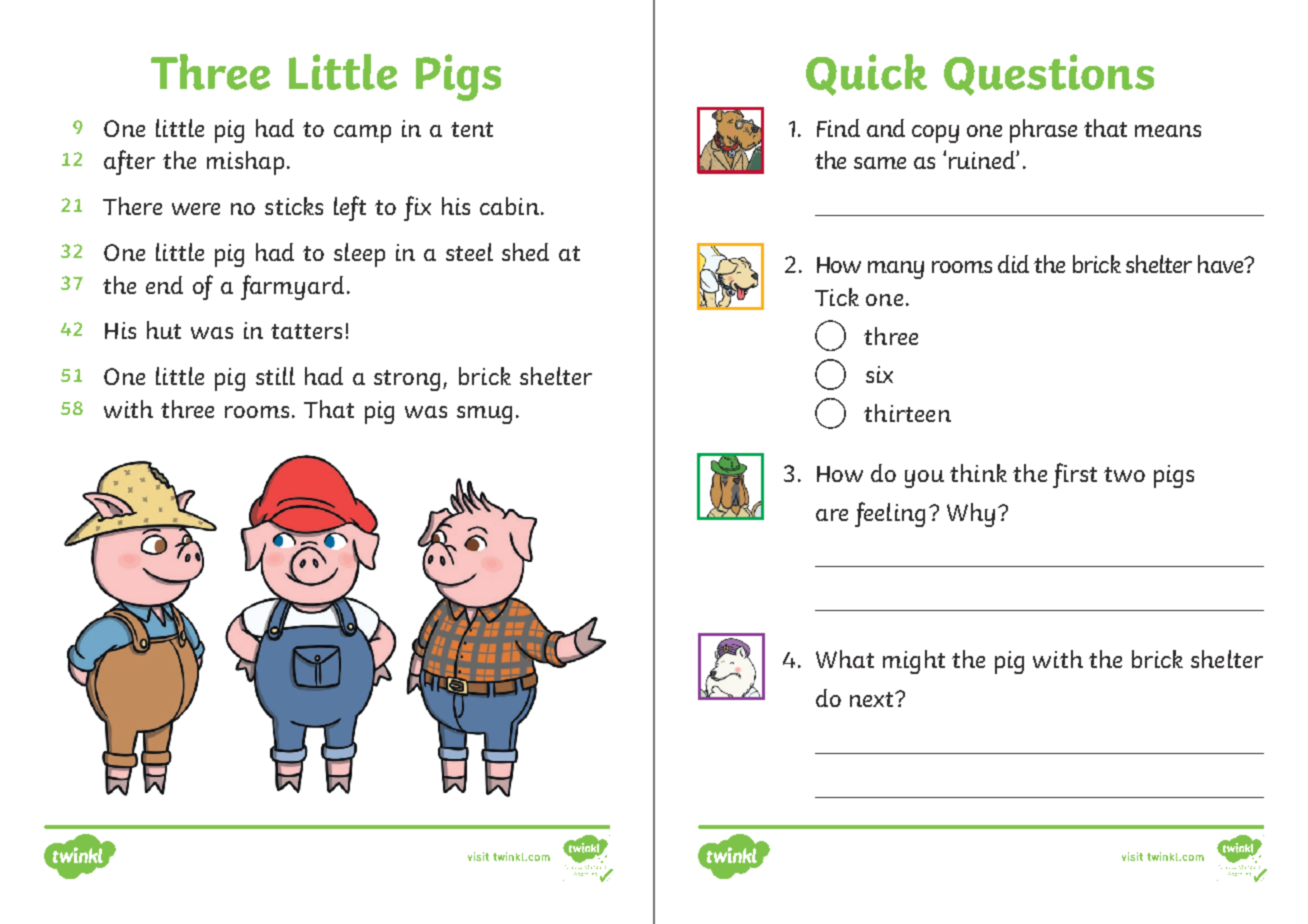 The width and height of the document is (1308, 924). I want to click on still, so click(275, 376).
